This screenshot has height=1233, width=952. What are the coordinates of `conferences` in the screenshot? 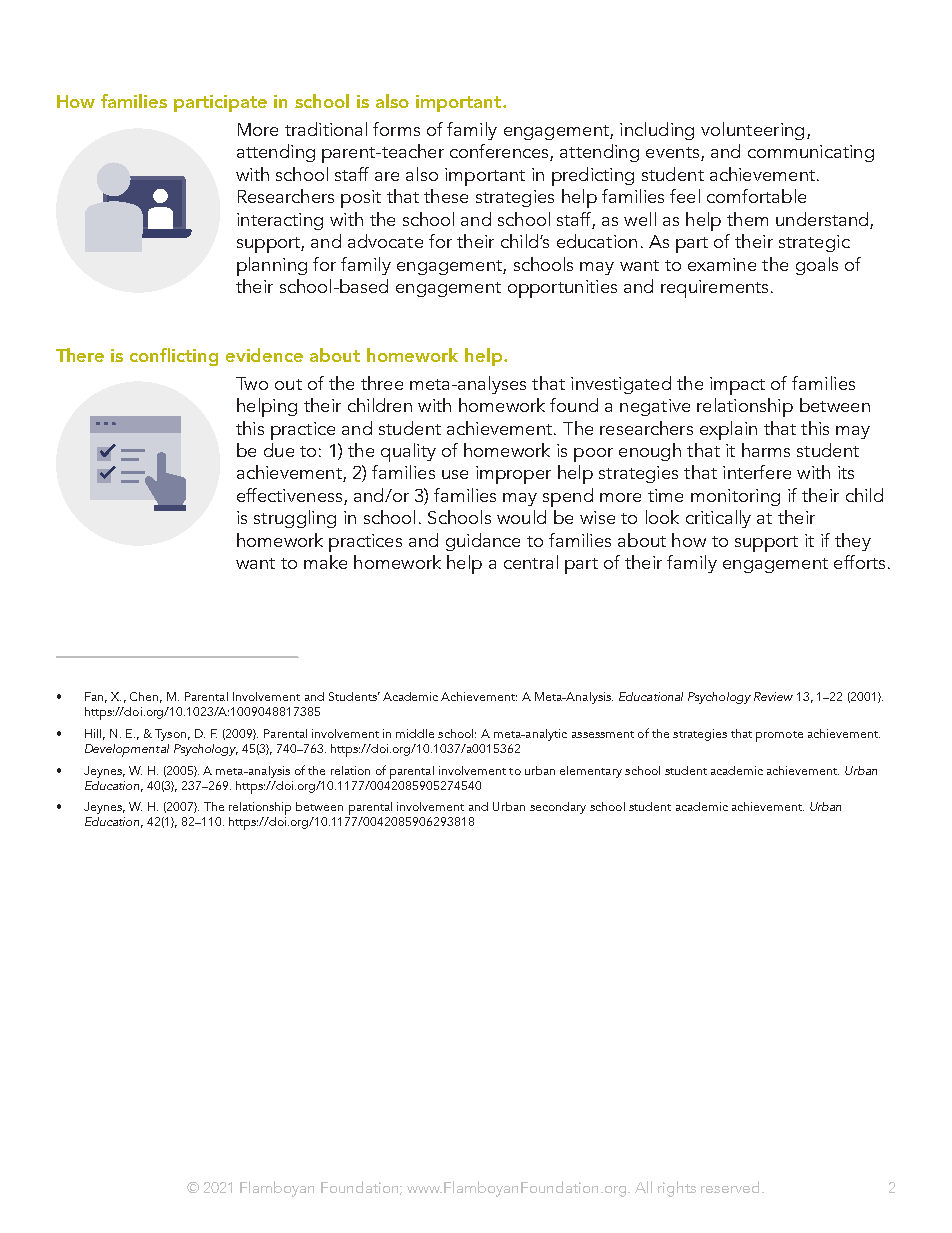 It's located at (500, 152).
